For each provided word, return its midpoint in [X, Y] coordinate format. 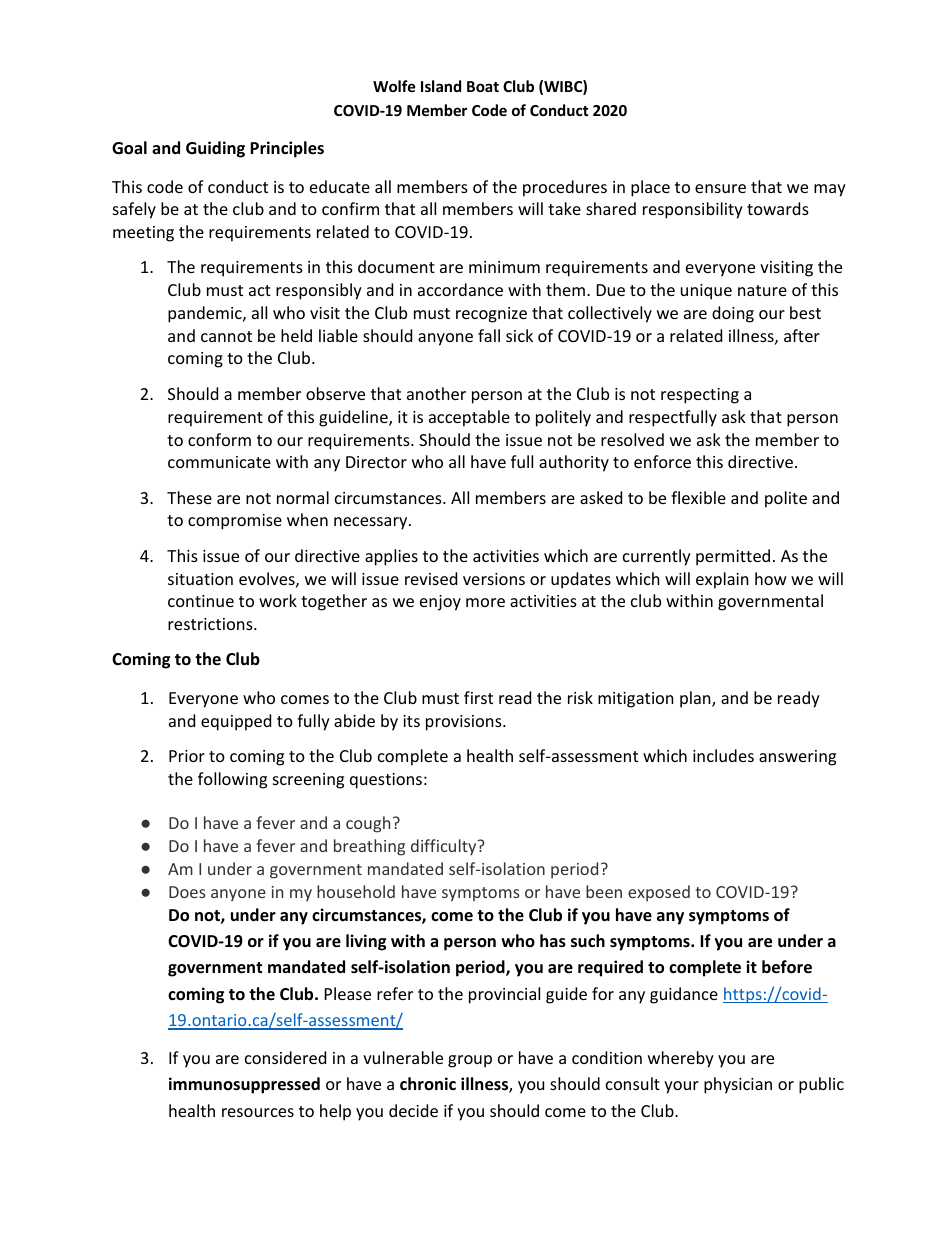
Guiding [215, 149]
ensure [720, 188]
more [485, 602]
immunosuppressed [244, 1085]
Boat [483, 86]
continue [201, 601]
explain [722, 580]
